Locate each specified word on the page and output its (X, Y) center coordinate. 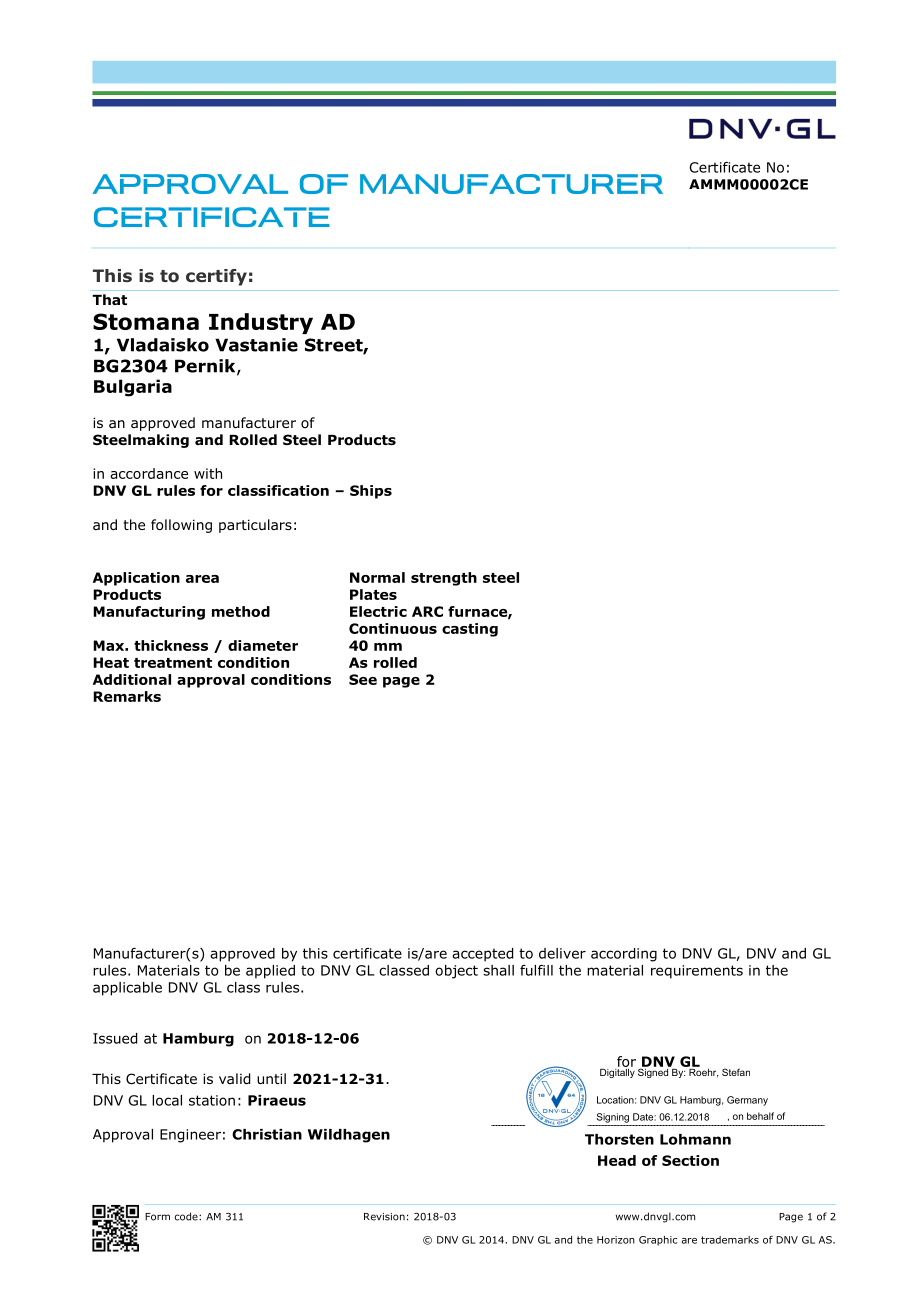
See (363, 679)
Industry (261, 323)
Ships (371, 492)
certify (216, 277)
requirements (697, 972)
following (181, 526)
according (624, 955)
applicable (127, 989)
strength (444, 579)
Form (157, 1217)
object (456, 972)
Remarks (127, 696)
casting (470, 630)
